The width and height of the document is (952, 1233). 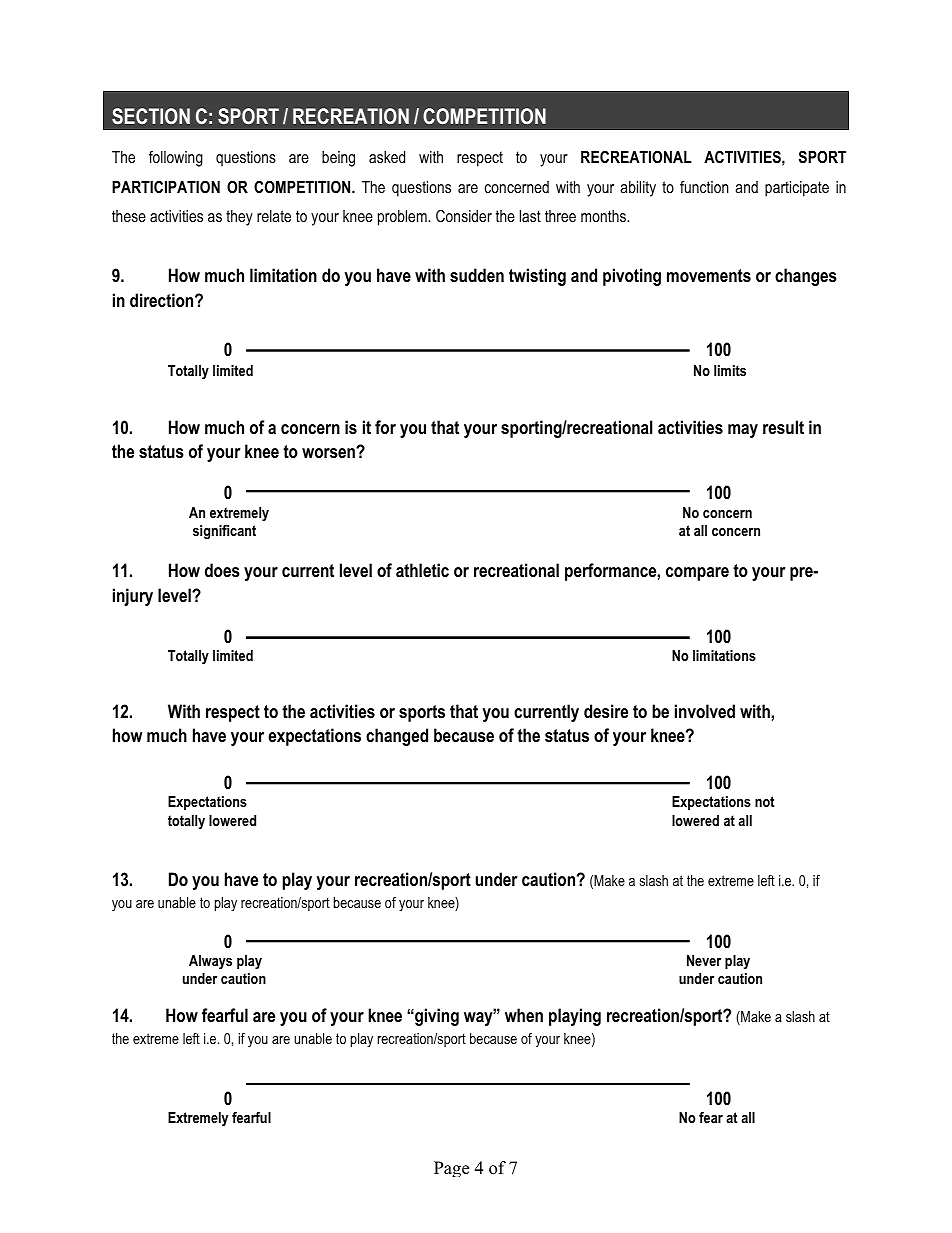 I want to click on function, so click(x=704, y=186).
